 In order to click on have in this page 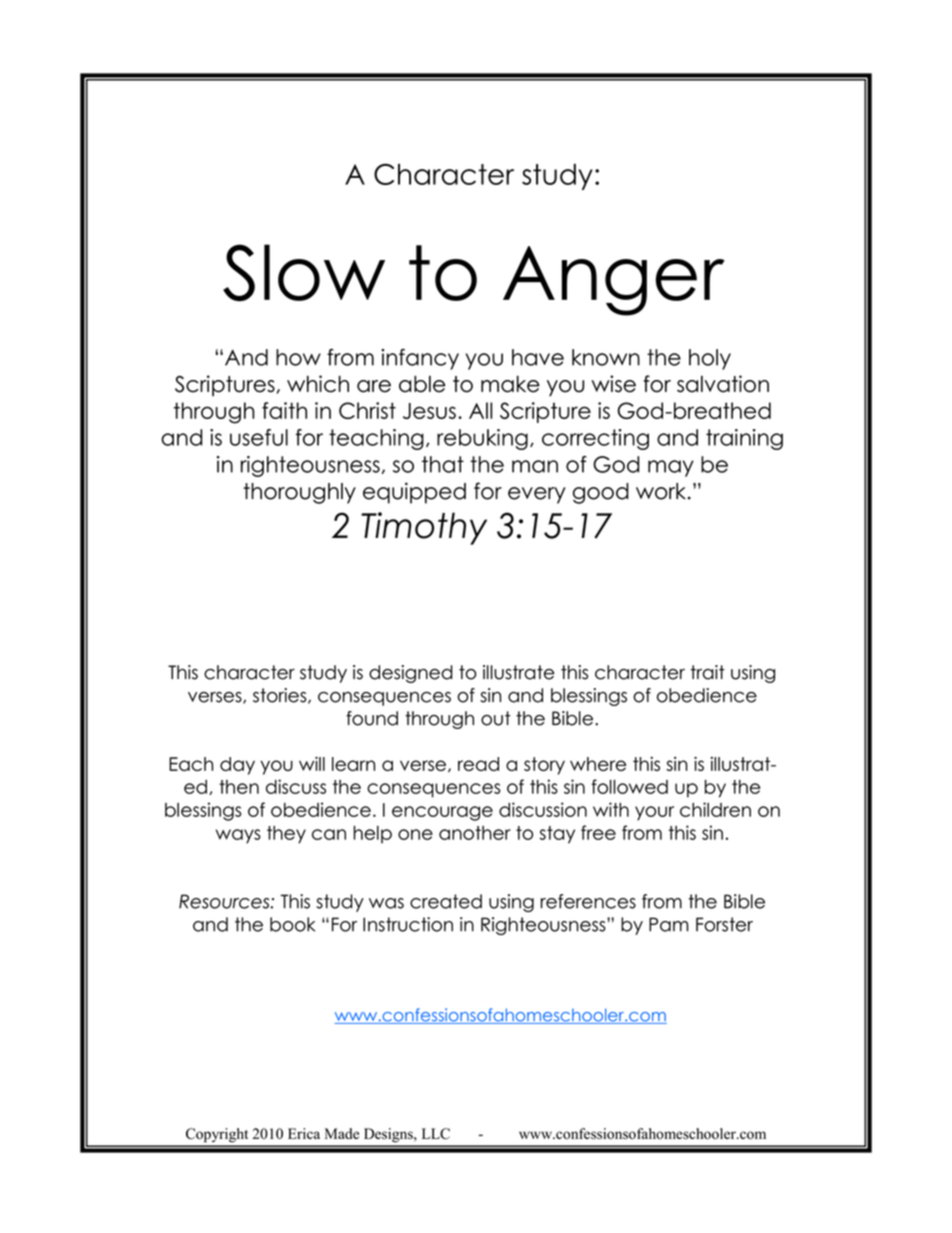, I will do `click(538, 357)`.
